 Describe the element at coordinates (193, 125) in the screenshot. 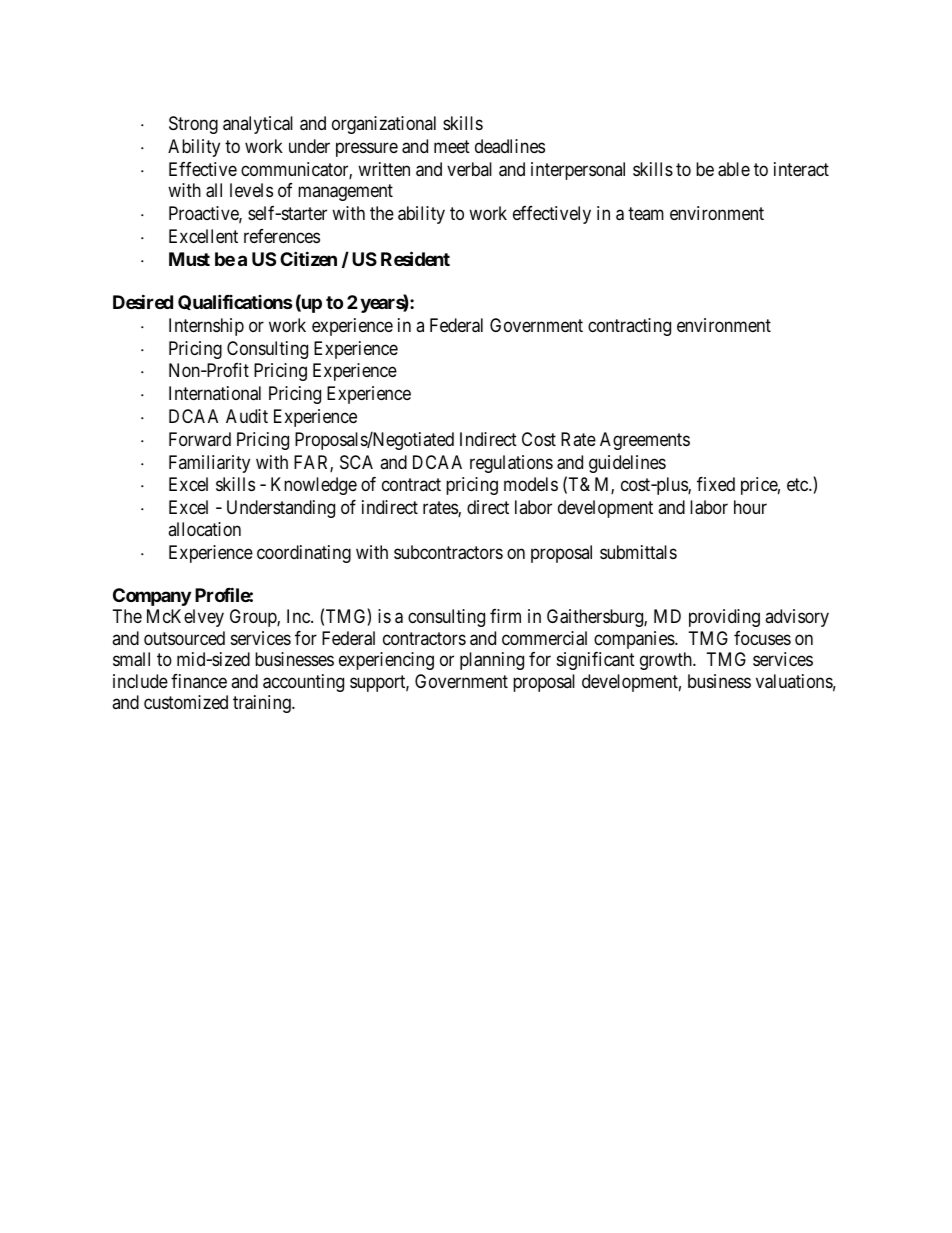

I see `Strong` at that location.
